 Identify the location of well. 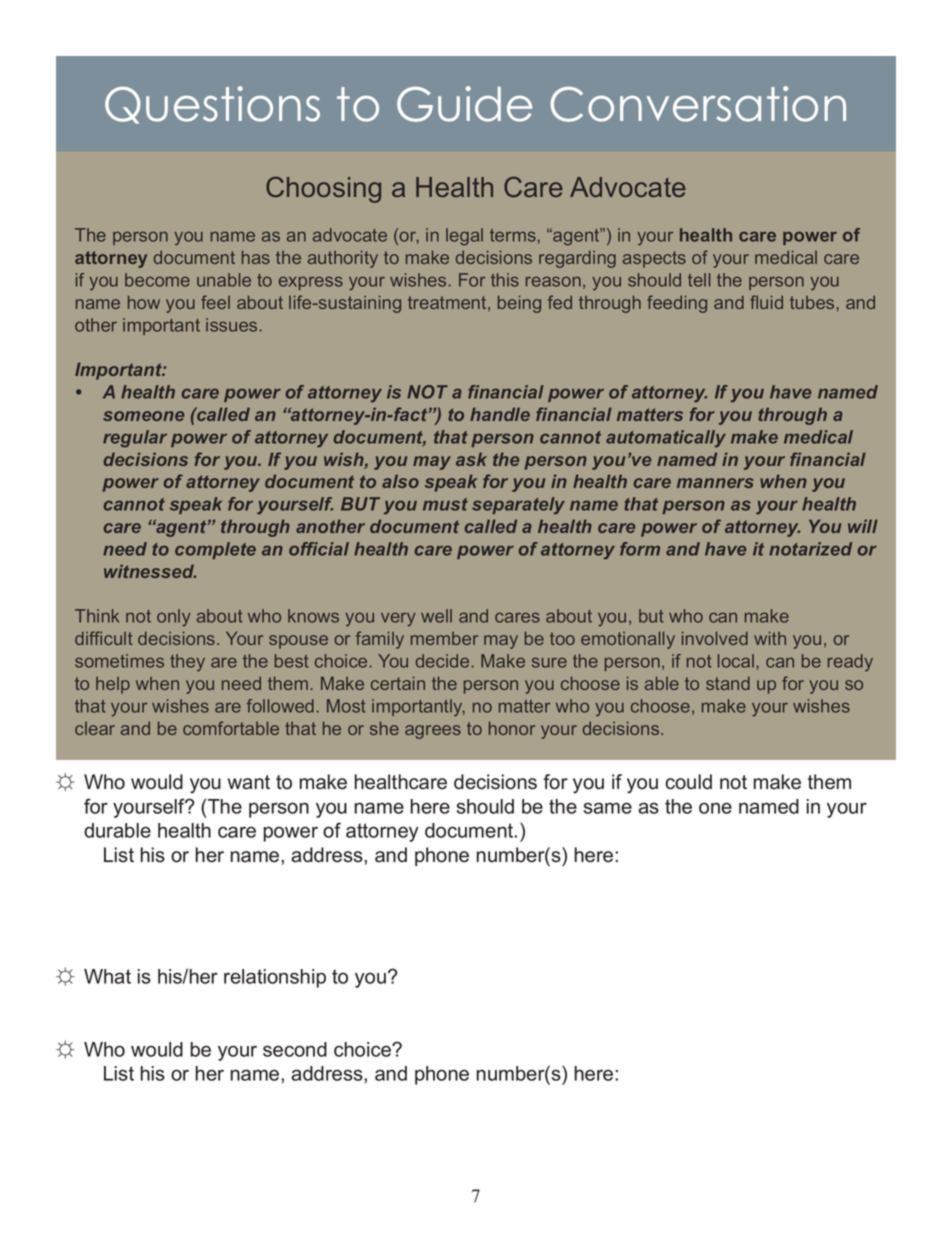
(436, 616).
